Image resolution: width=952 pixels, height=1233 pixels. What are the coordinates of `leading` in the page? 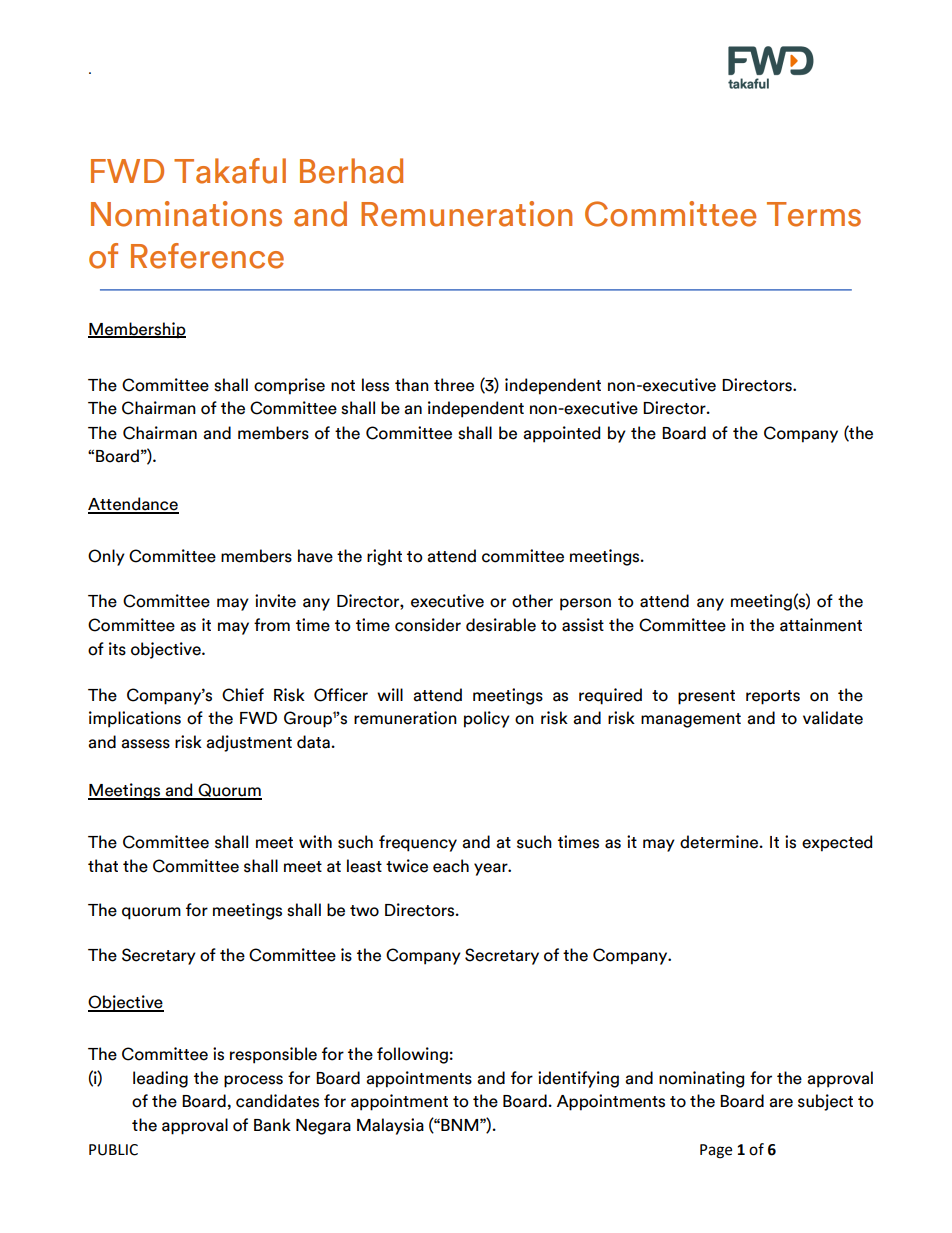 It's located at (160, 1079).
